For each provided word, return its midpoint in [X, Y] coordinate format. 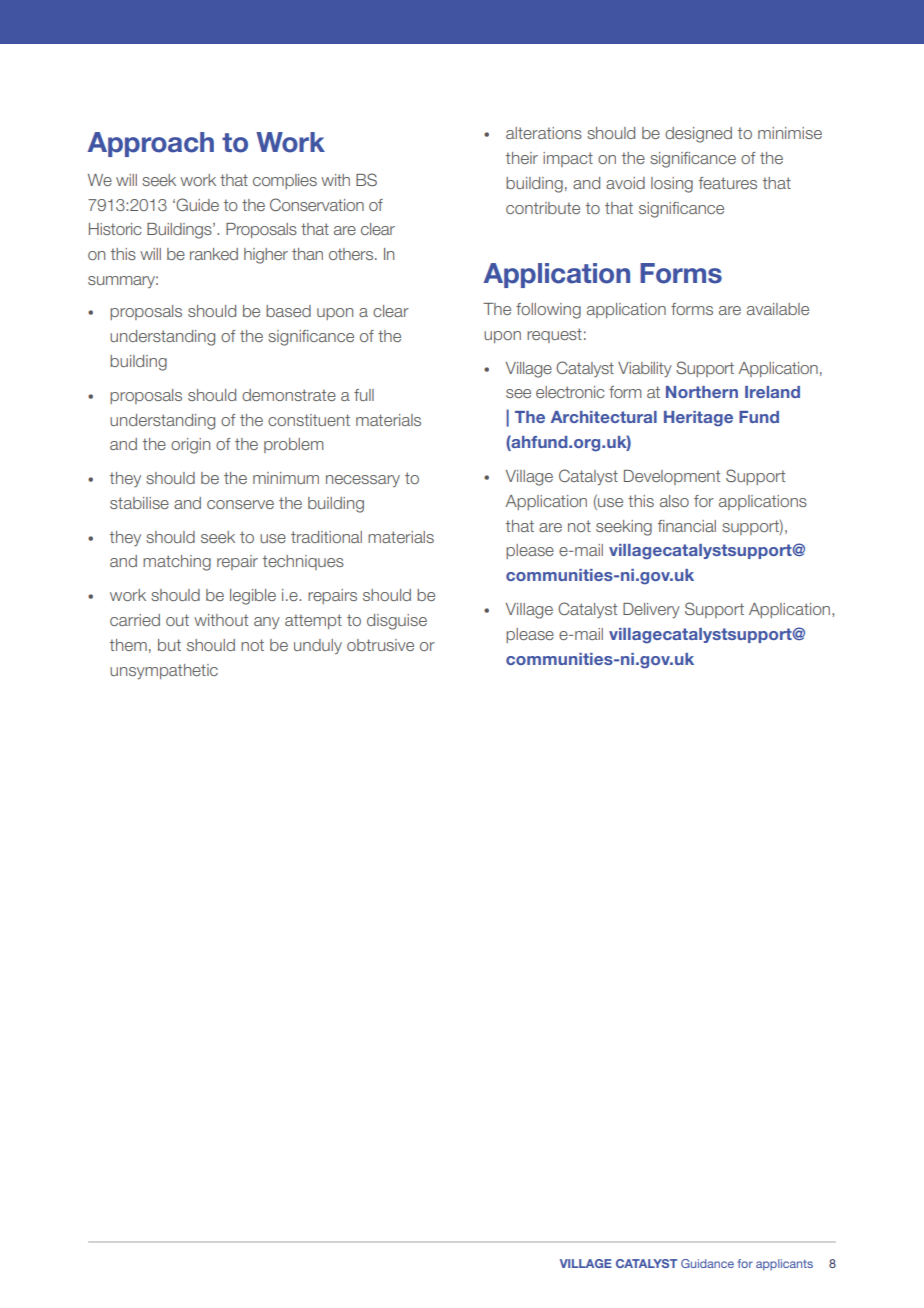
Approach [150, 144]
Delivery [651, 610]
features [728, 183]
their [522, 158]
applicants [784, 1265]
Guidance [707, 1263]
